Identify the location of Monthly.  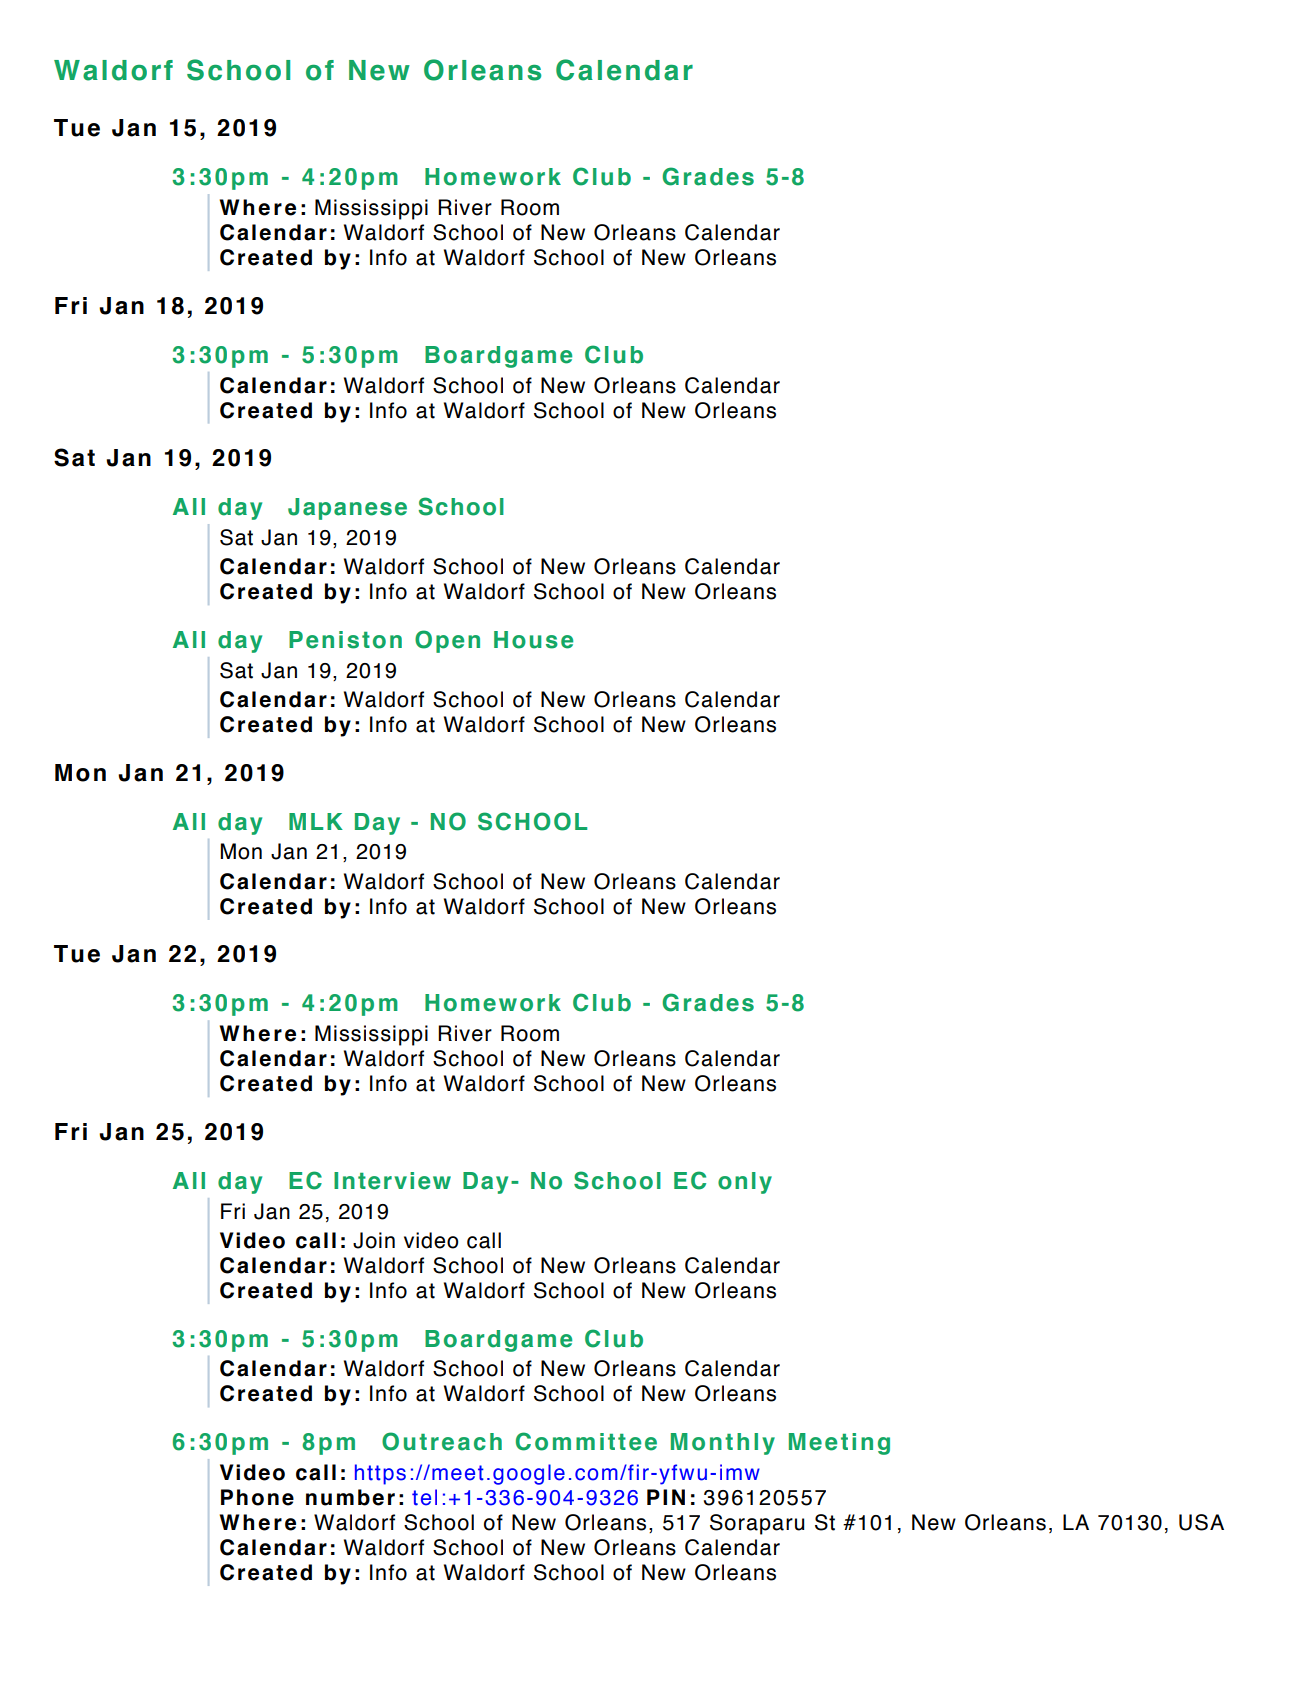
(723, 1444).
